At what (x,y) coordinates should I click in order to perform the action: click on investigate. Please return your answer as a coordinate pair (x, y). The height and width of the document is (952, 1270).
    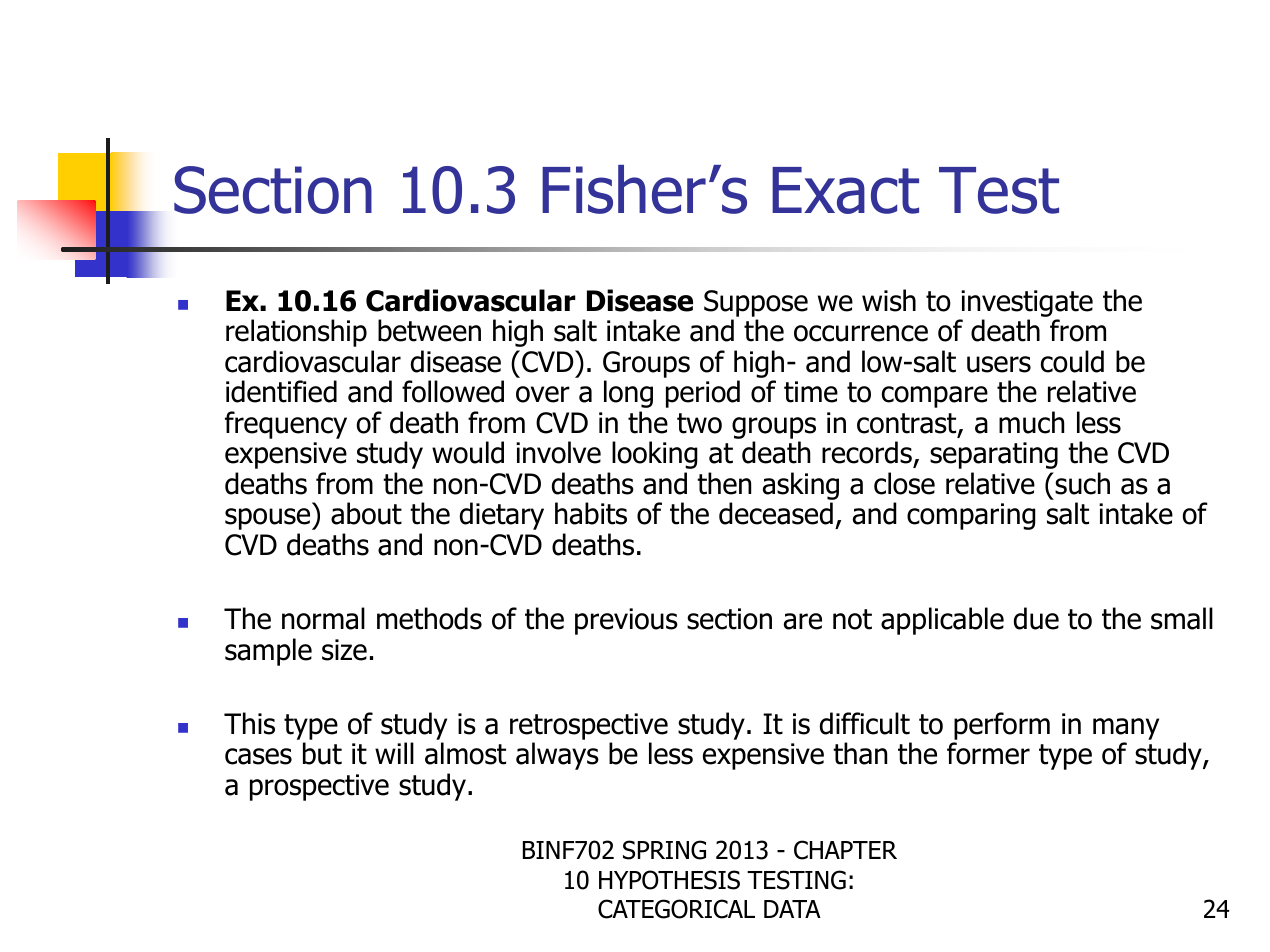
    Looking at the image, I should click on (1026, 305).
